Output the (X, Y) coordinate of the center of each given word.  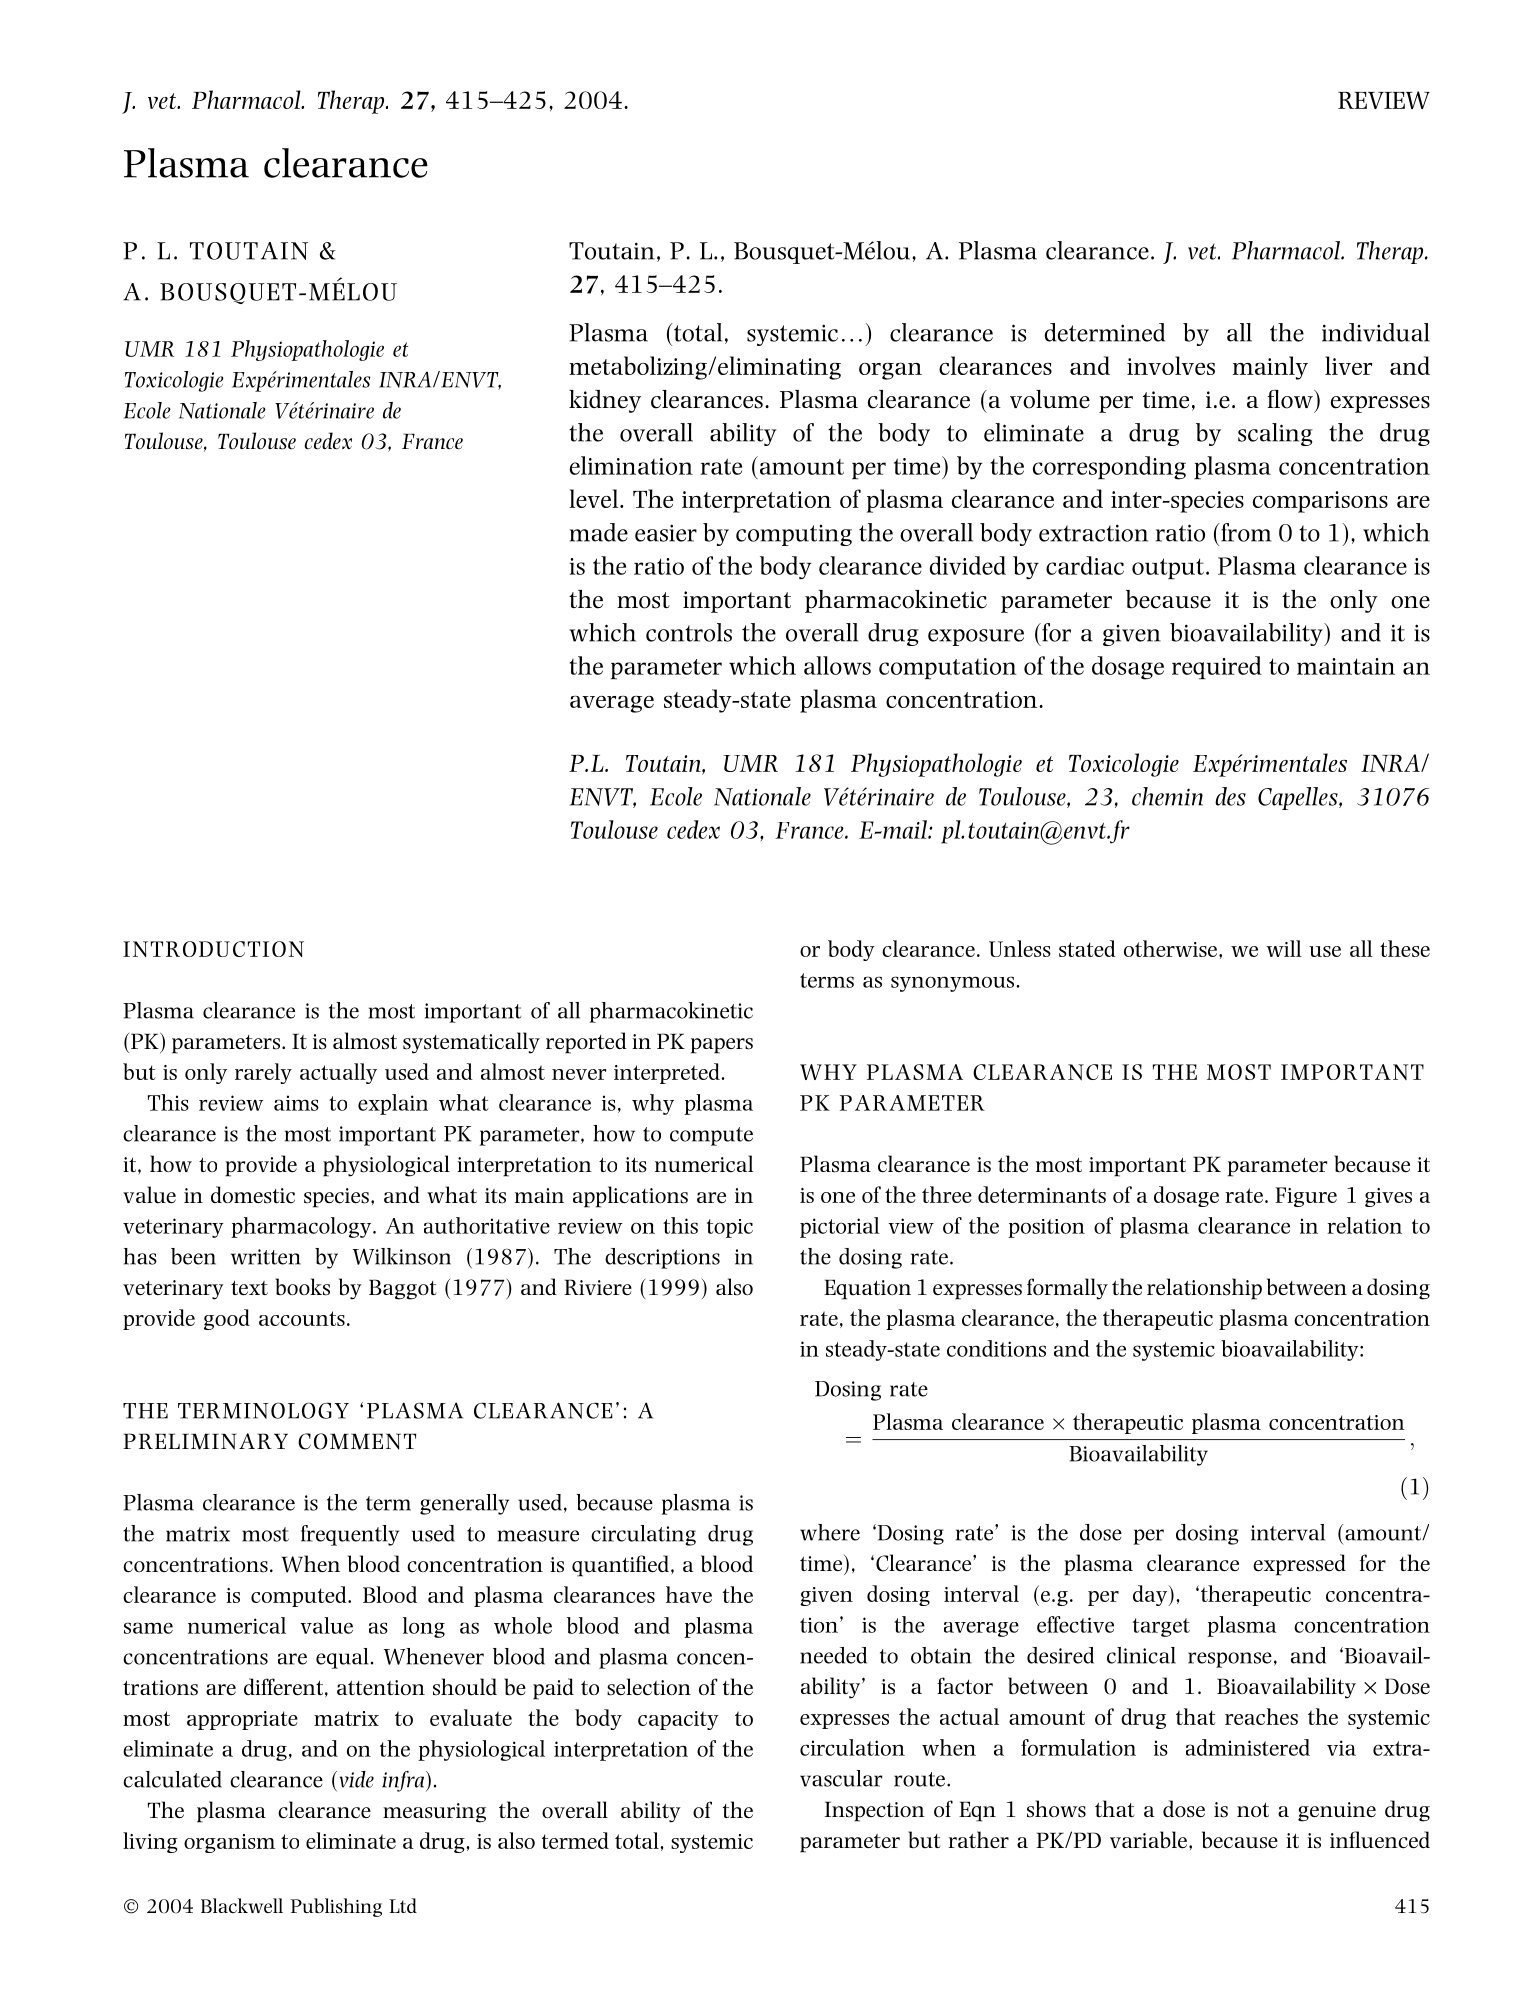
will (1284, 948)
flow (1291, 399)
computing (794, 535)
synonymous (952, 984)
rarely (263, 1073)
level (595, 498)
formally (1067, 1289)
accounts (302, 1318)
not (1253, 1810)
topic (730, 1228)
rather (978, 1839)
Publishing (336, 1907)
